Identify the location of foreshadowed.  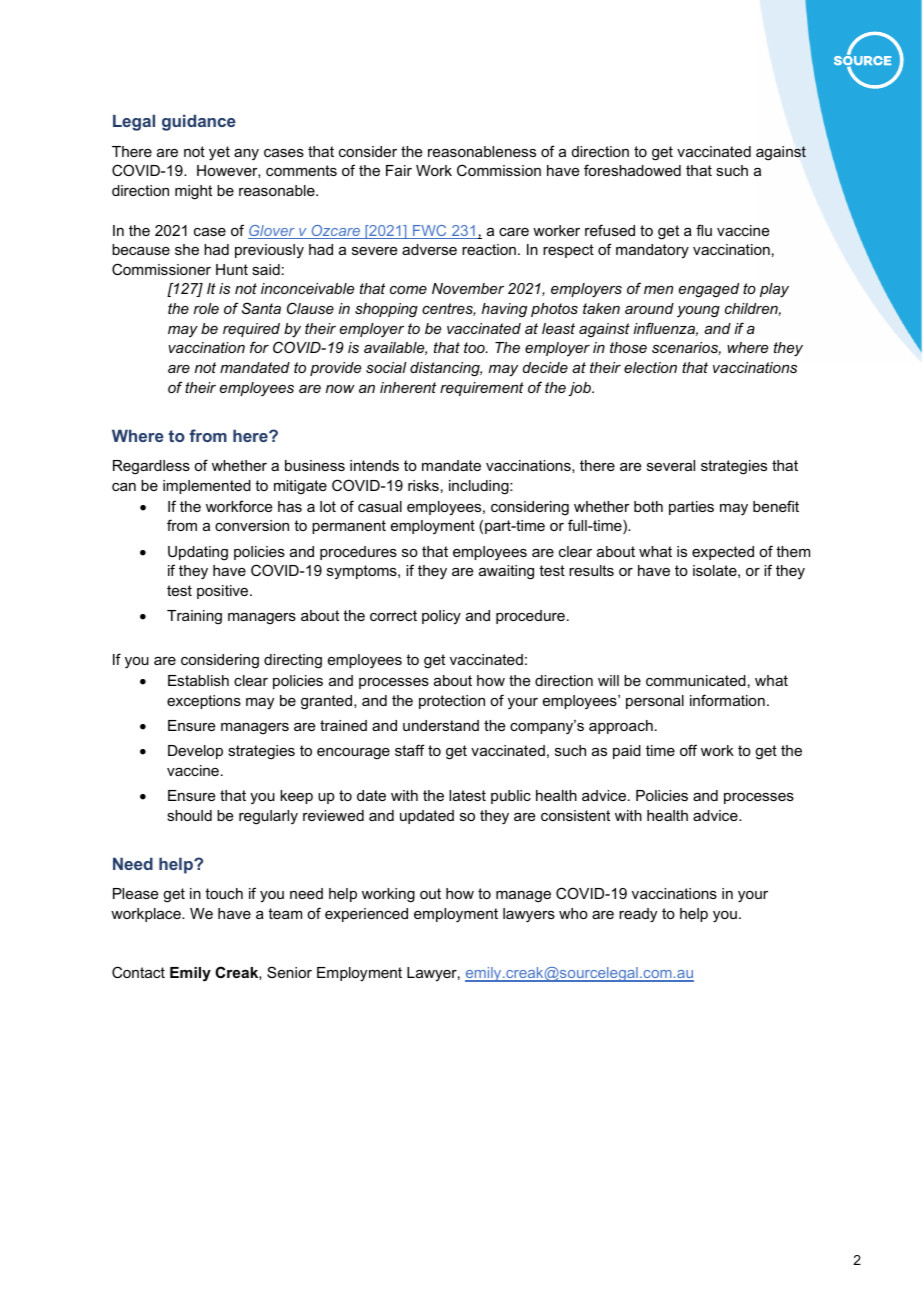
(632, 170).
